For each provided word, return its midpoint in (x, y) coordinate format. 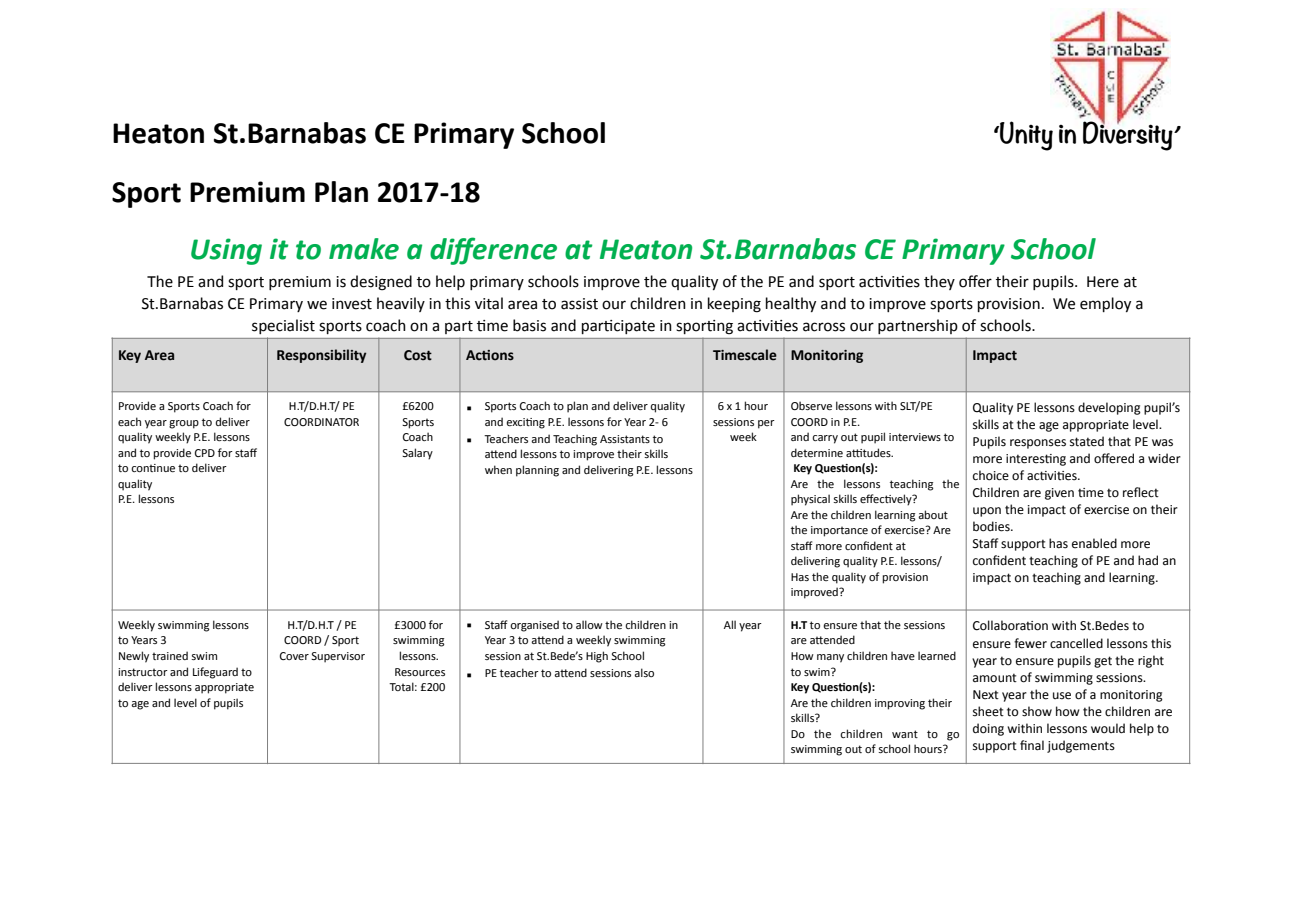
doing (988, 729)
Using (226, 251)
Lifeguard (215, 673)
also (644, 672)
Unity (1025, 136)
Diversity (1129, 135)
